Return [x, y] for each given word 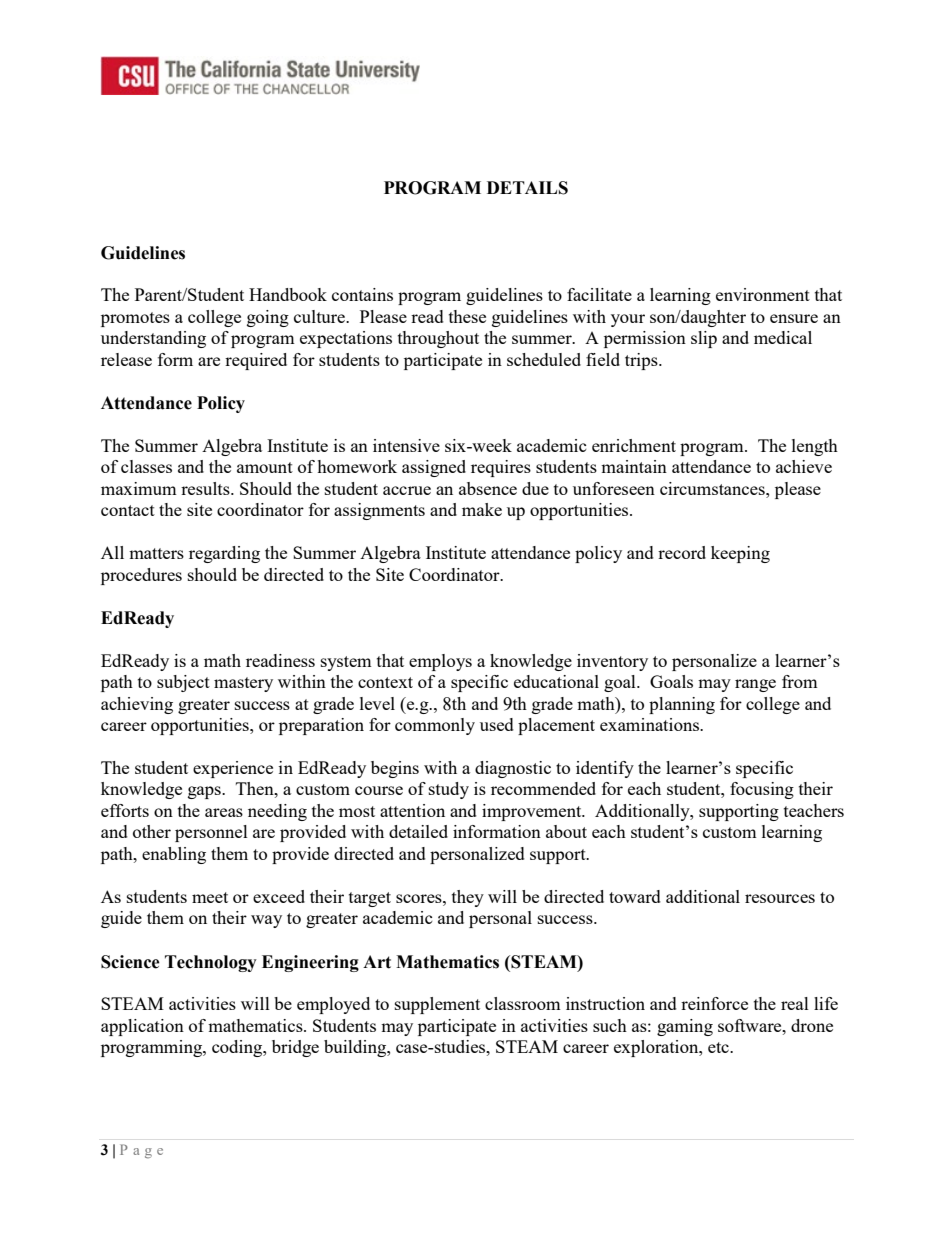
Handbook [288, 294]
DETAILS [527, 188]
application [142, 1027]
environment [763, 294]
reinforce [714, 1003]
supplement [437, 1005]
